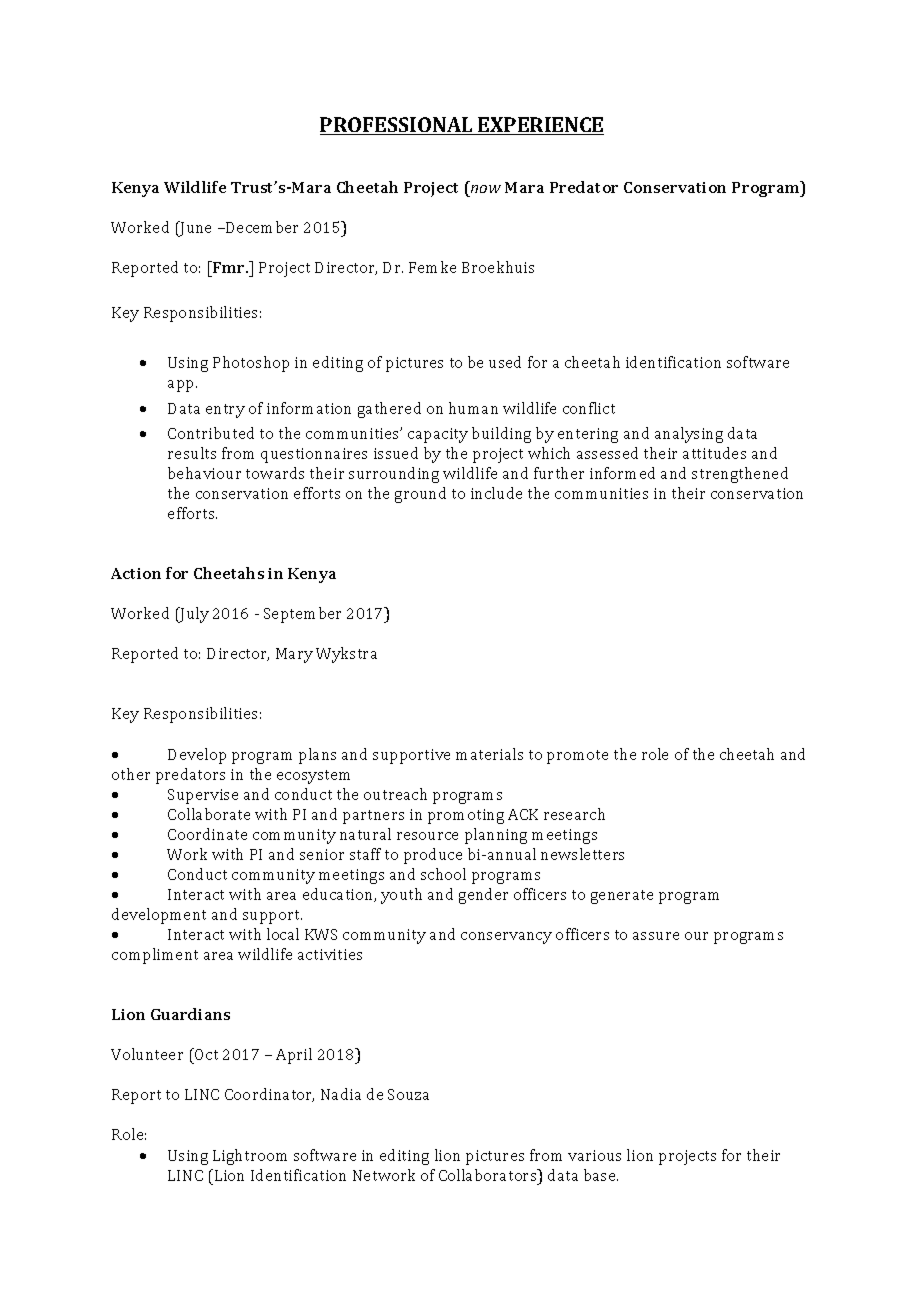 The height and width of the page is (1308, 924). What do you see at coordinates (397, 126) in the page?
I see `PROFESSIONAL` at bounding box center [397, 126].
